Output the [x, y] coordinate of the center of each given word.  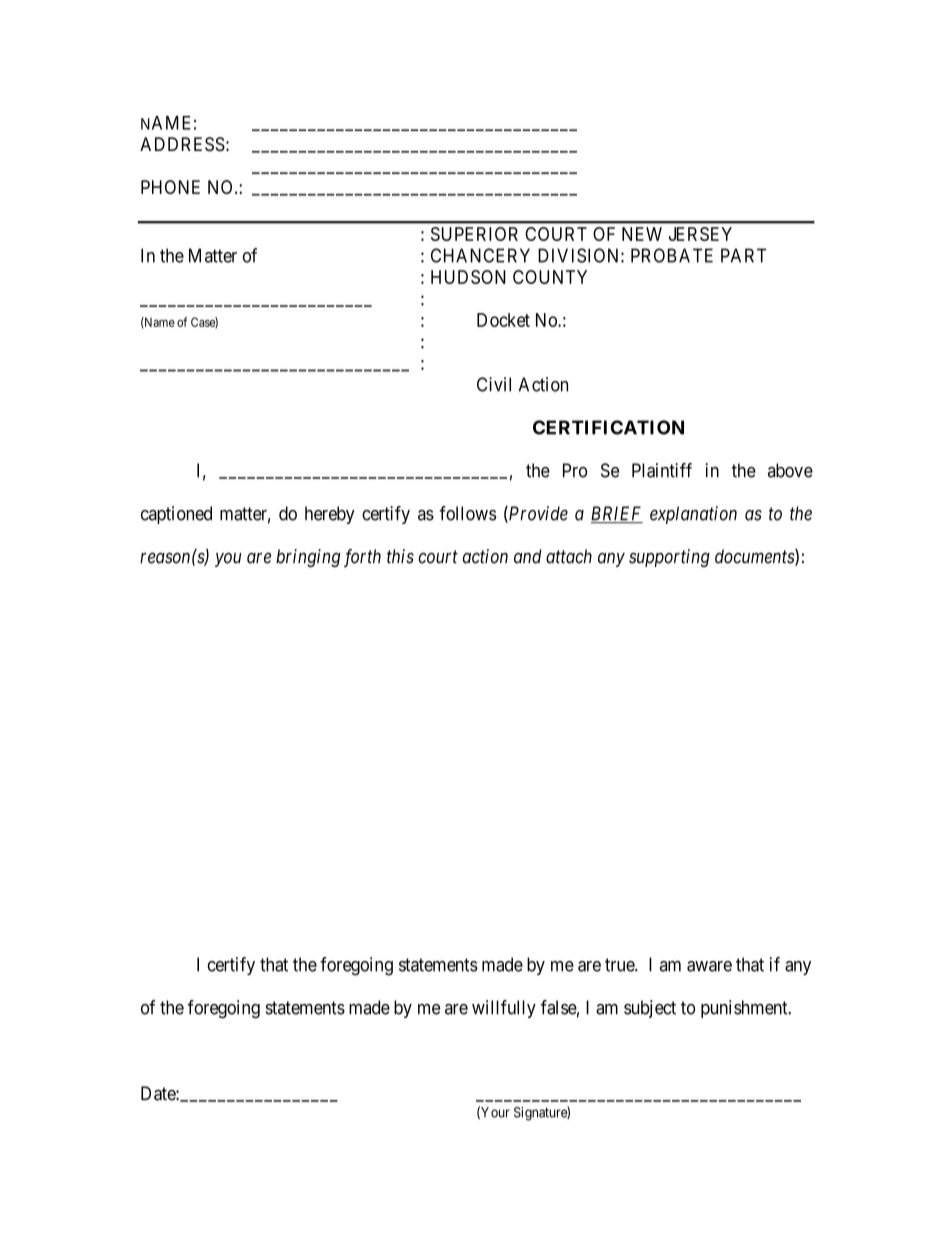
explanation [693, 515]
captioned [176, 515]
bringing [308, 558]
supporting [669, 558]
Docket [503, 320]
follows [468, 513]
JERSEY [700, 234]
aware [709, 966]
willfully [504, 1009]
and [528, 556]
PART [744, 255]
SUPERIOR [474, 234]
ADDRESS [182, 144]
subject [650, 1009]
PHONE [170, 187]
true [620, 965]
